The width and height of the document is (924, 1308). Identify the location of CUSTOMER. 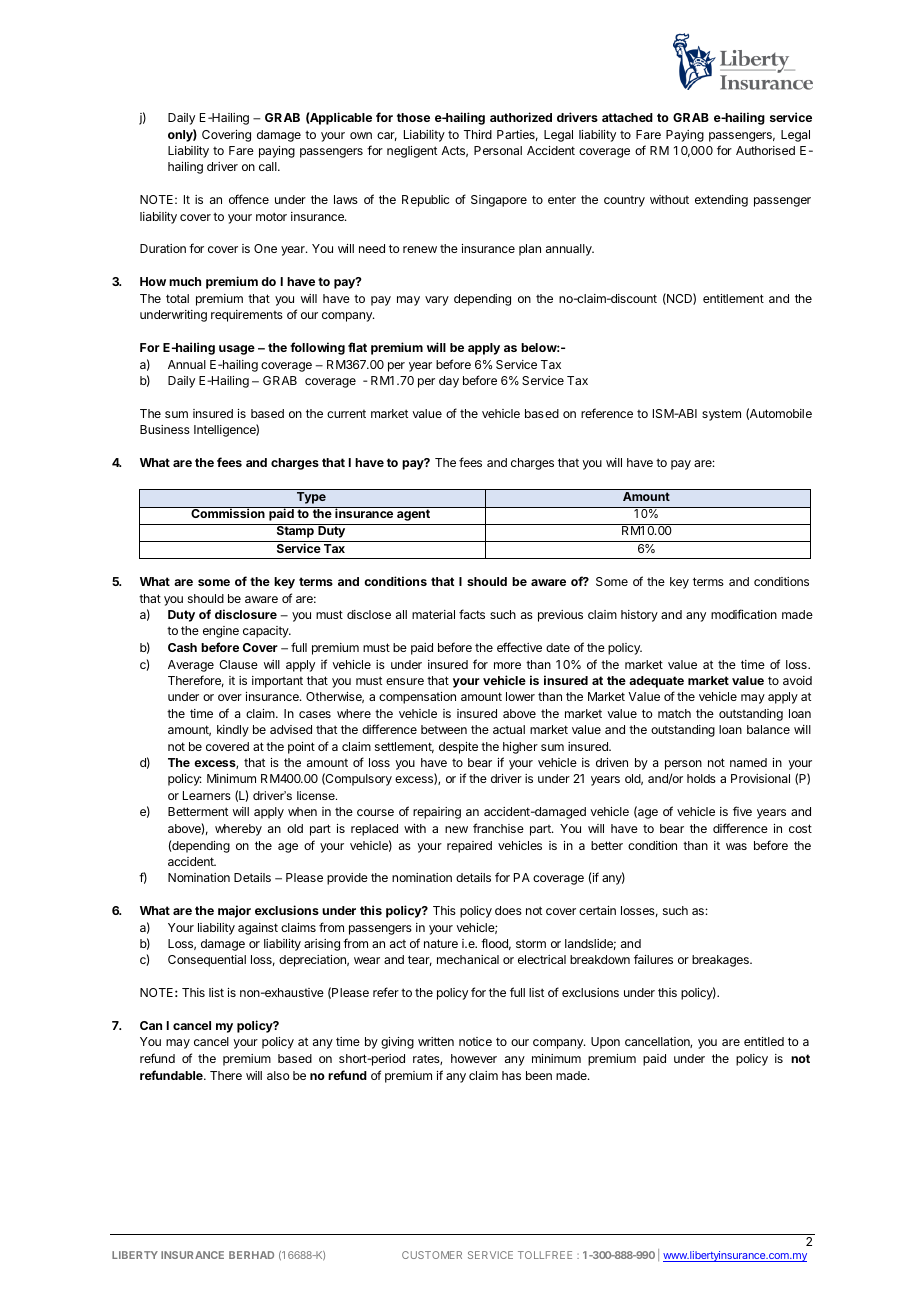
(432, 1255).
